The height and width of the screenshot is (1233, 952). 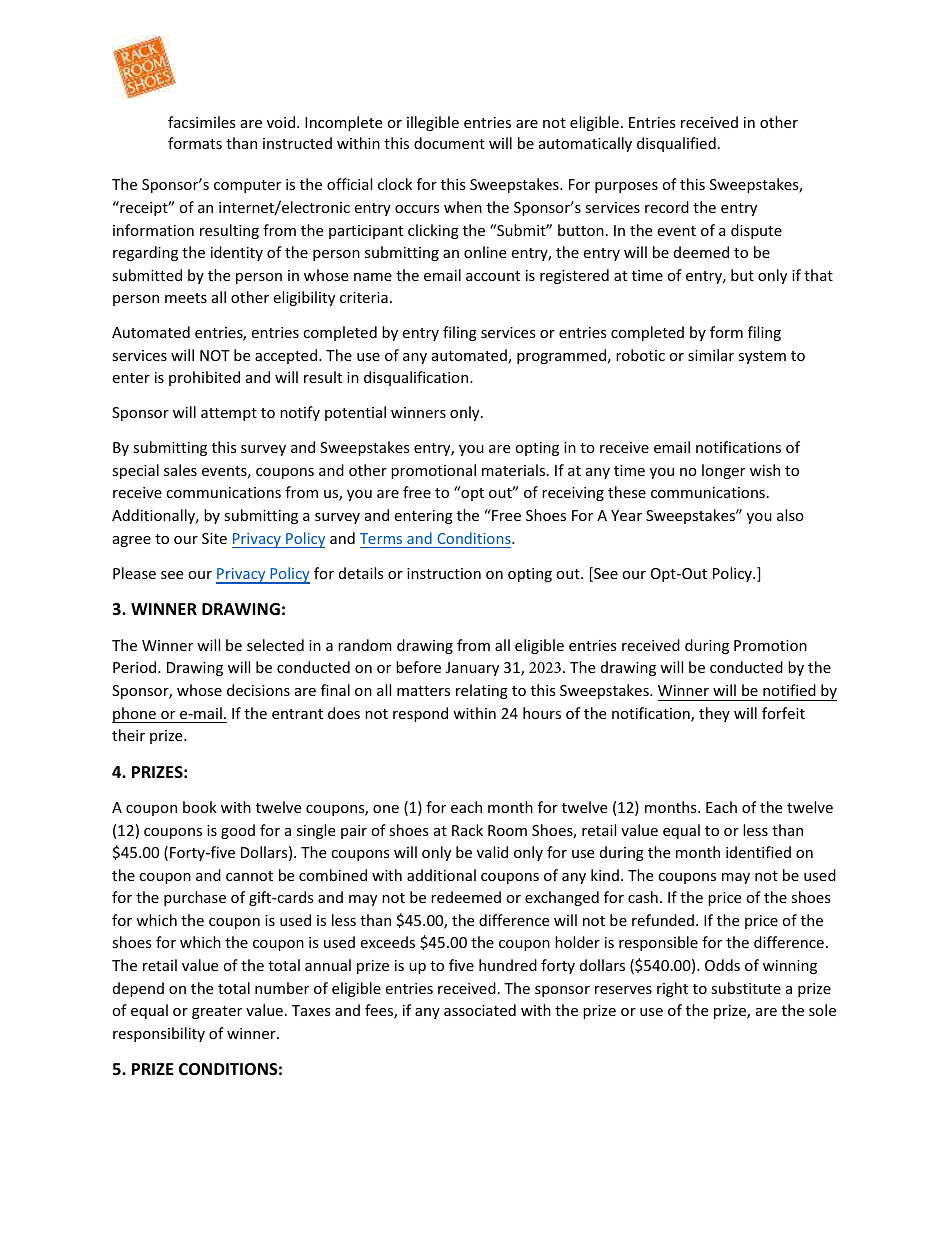 What do you see at coordinates (214, 538) in the screenshot?
I see `Site` at bounding box center [214, 538].
